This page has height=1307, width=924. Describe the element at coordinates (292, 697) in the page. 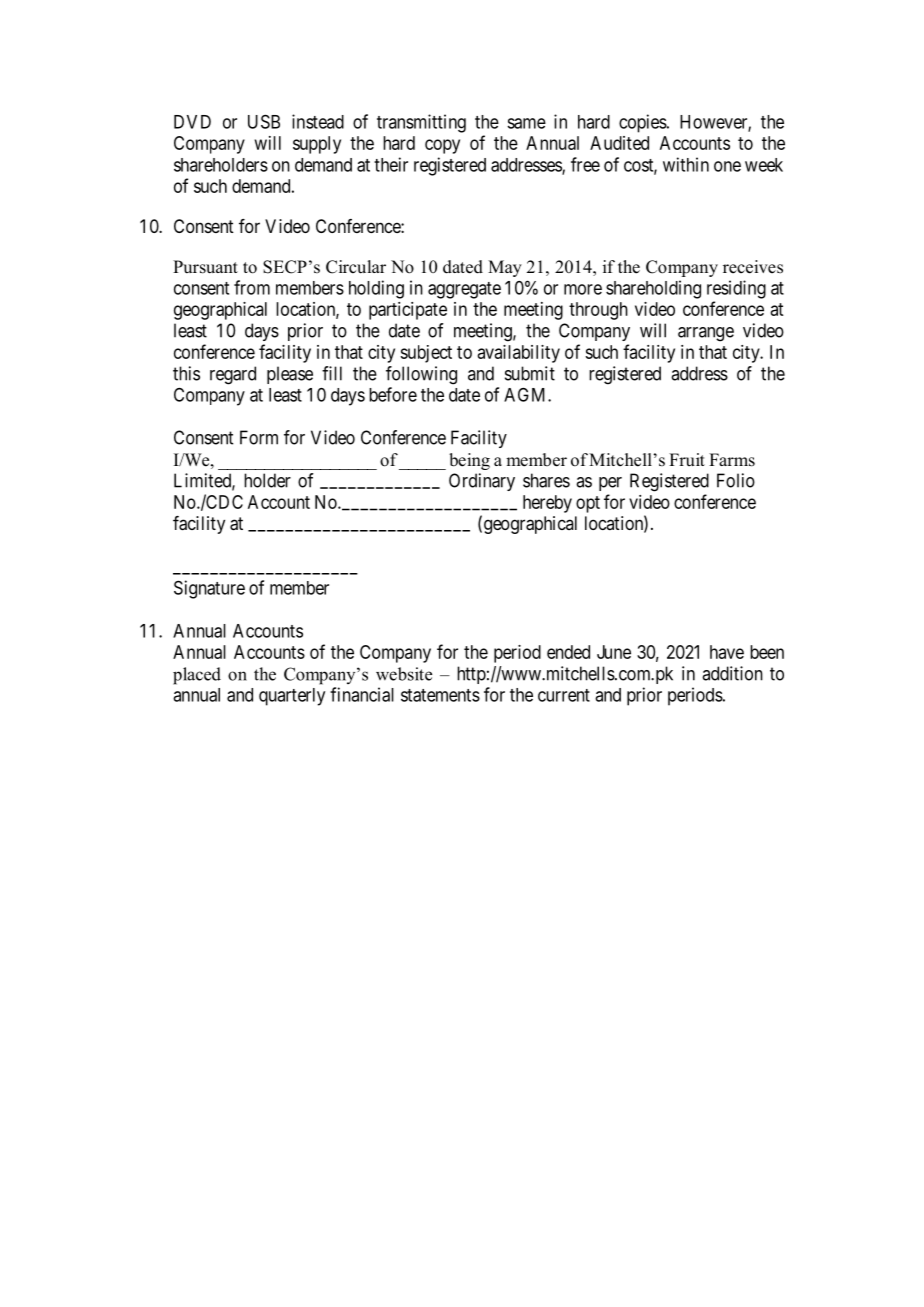

I see `quarterly` at that location.
